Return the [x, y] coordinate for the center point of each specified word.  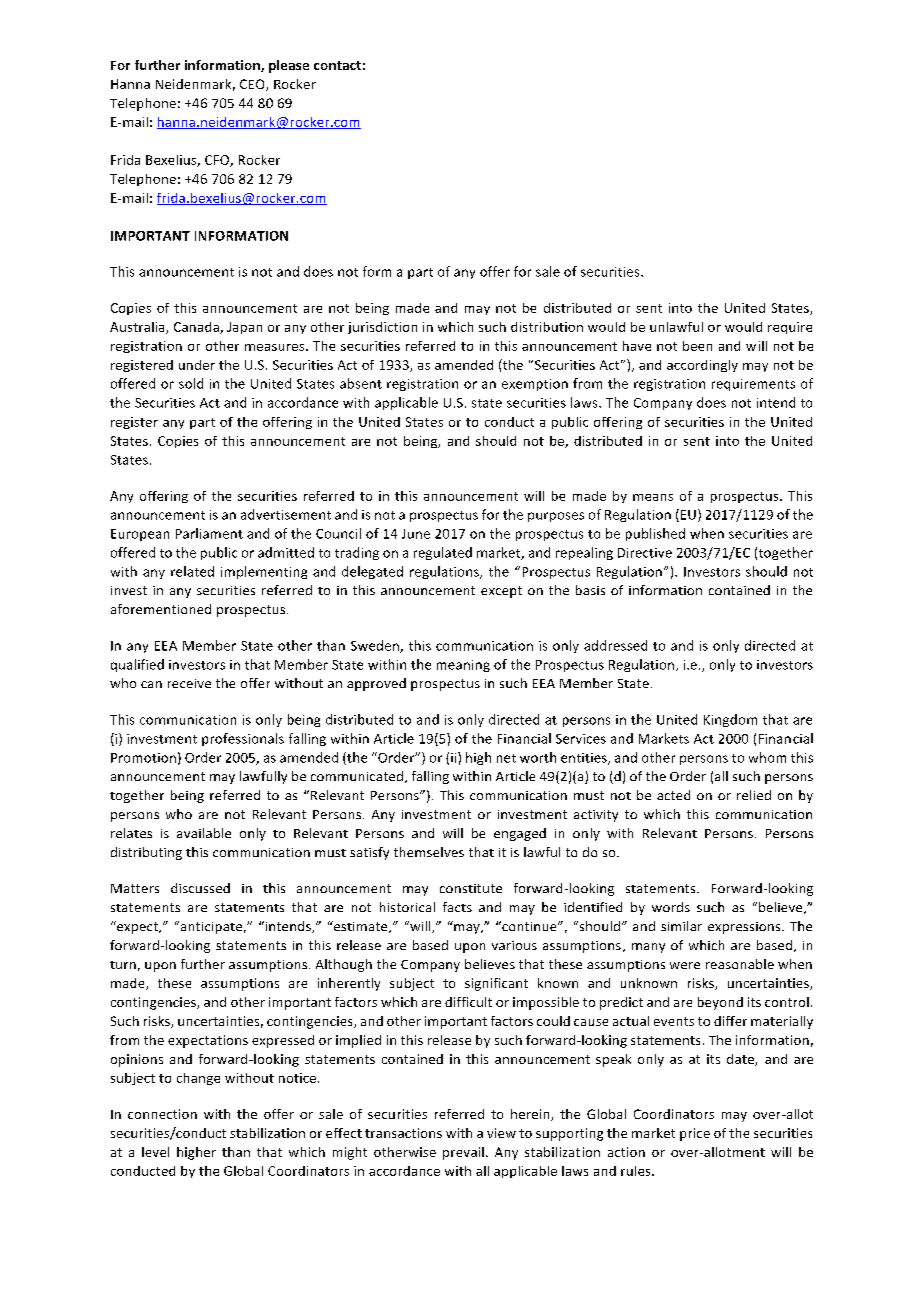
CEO [253, 85]
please [289, 66]
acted [673, 795]
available [204, 833]
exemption [535, 385]
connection [162, 1114]
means [653, 497]
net [506, 758]
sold [191, 383]
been [697, 346]
